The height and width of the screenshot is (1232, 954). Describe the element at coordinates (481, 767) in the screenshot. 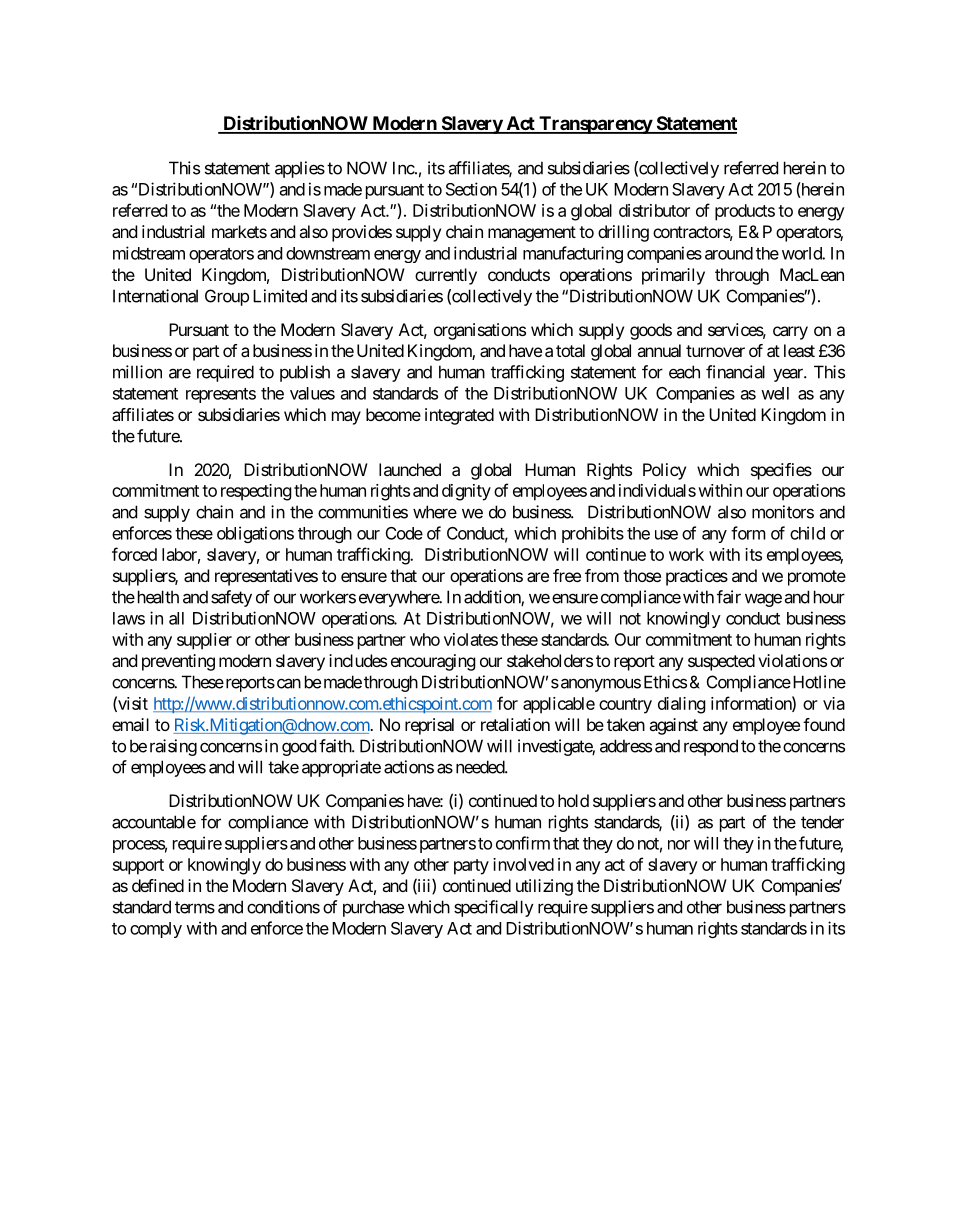

I see `needed` at that location.
